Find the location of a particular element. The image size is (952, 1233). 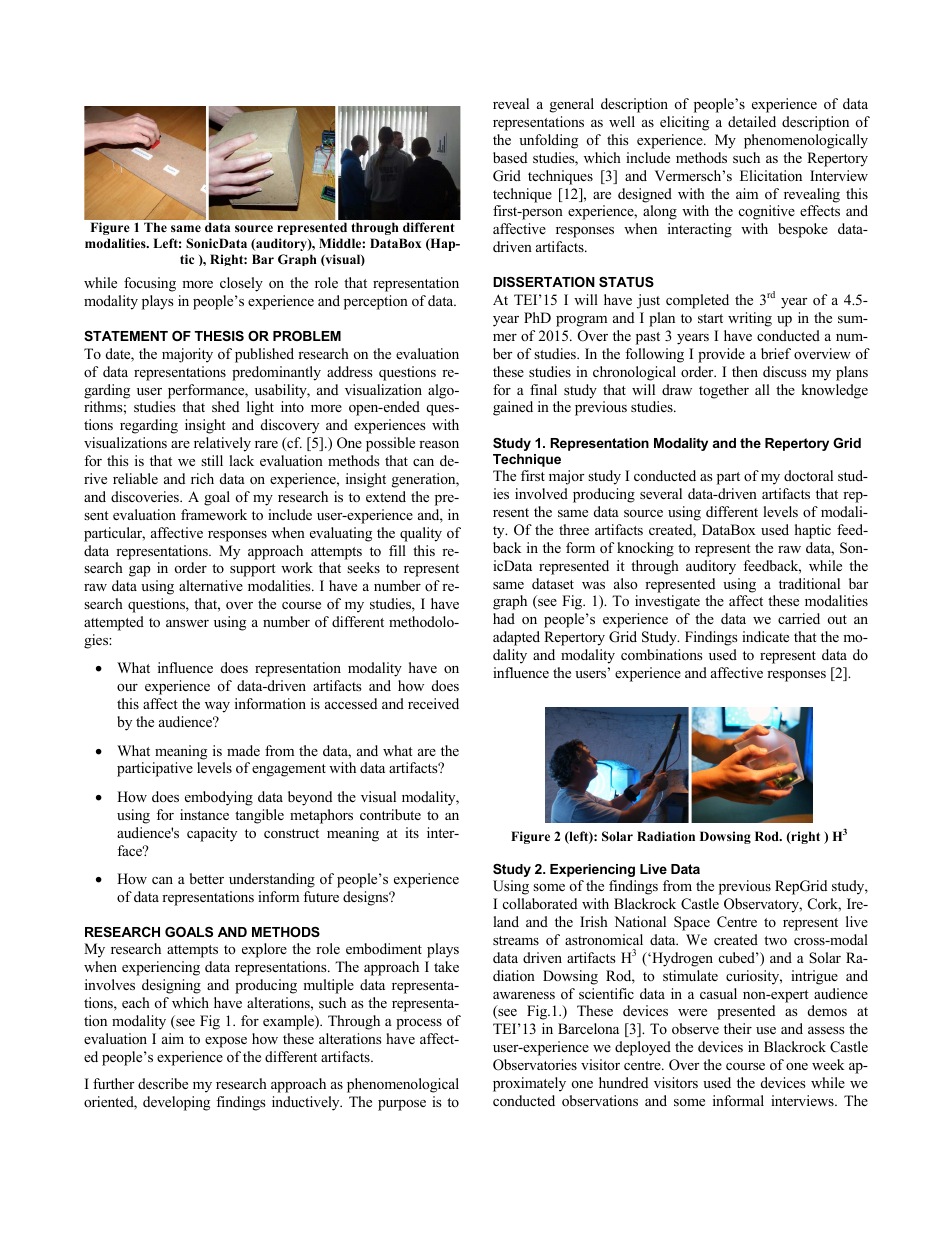

describe is located at coordinates (163, 1083).
